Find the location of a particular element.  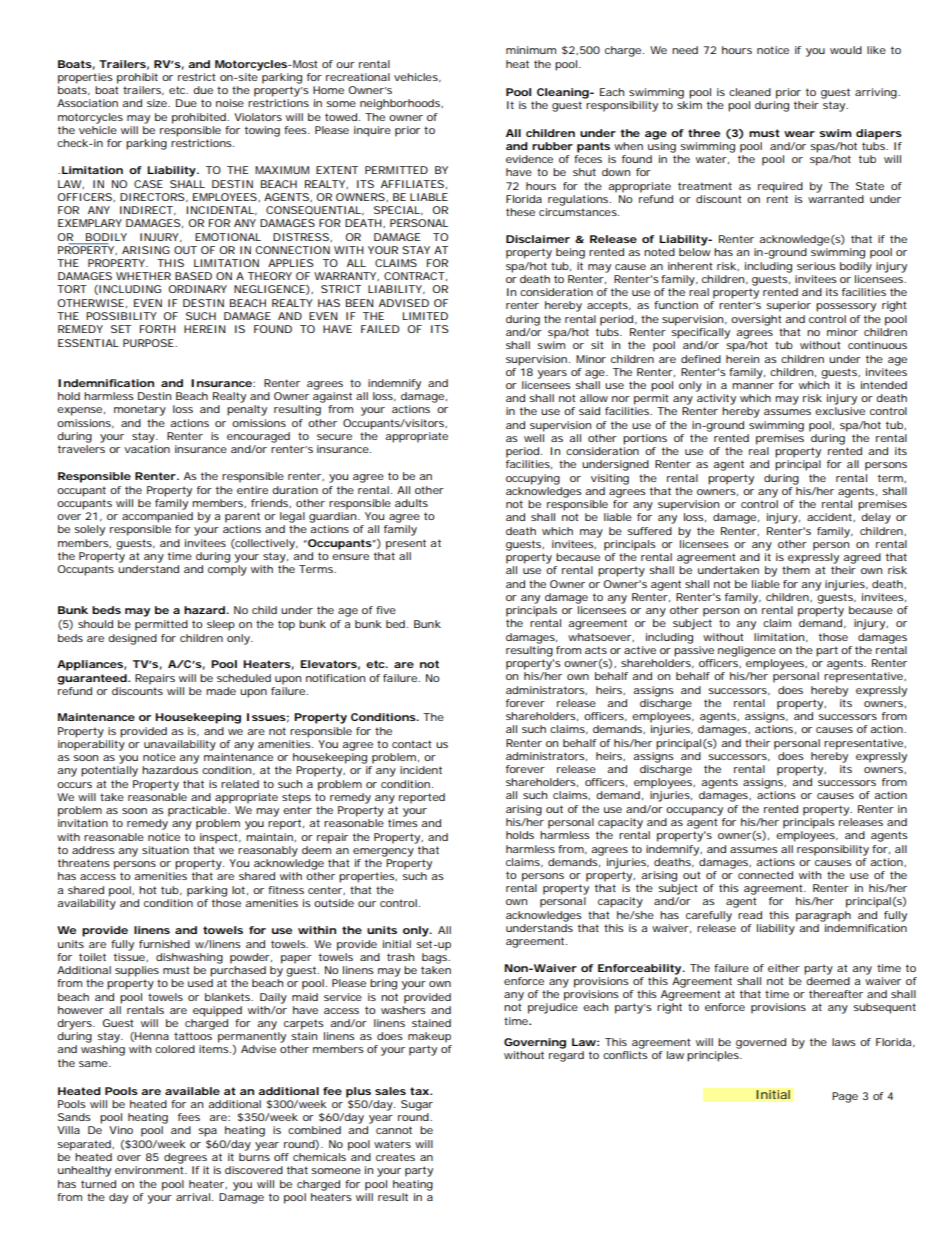

five is located at coordinates (386, 610).
